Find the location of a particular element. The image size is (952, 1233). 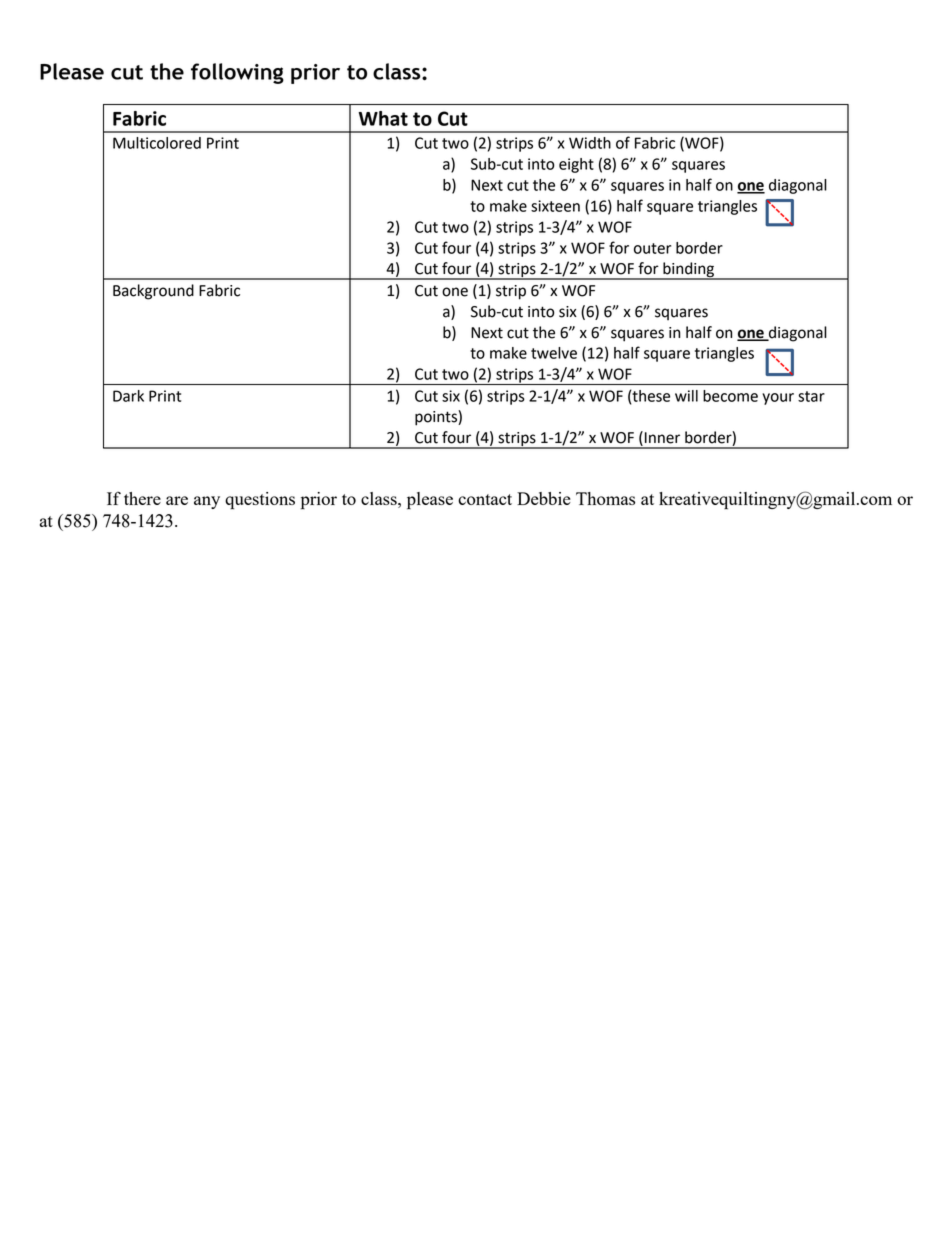

outer is located at coordinates (652, 248).
